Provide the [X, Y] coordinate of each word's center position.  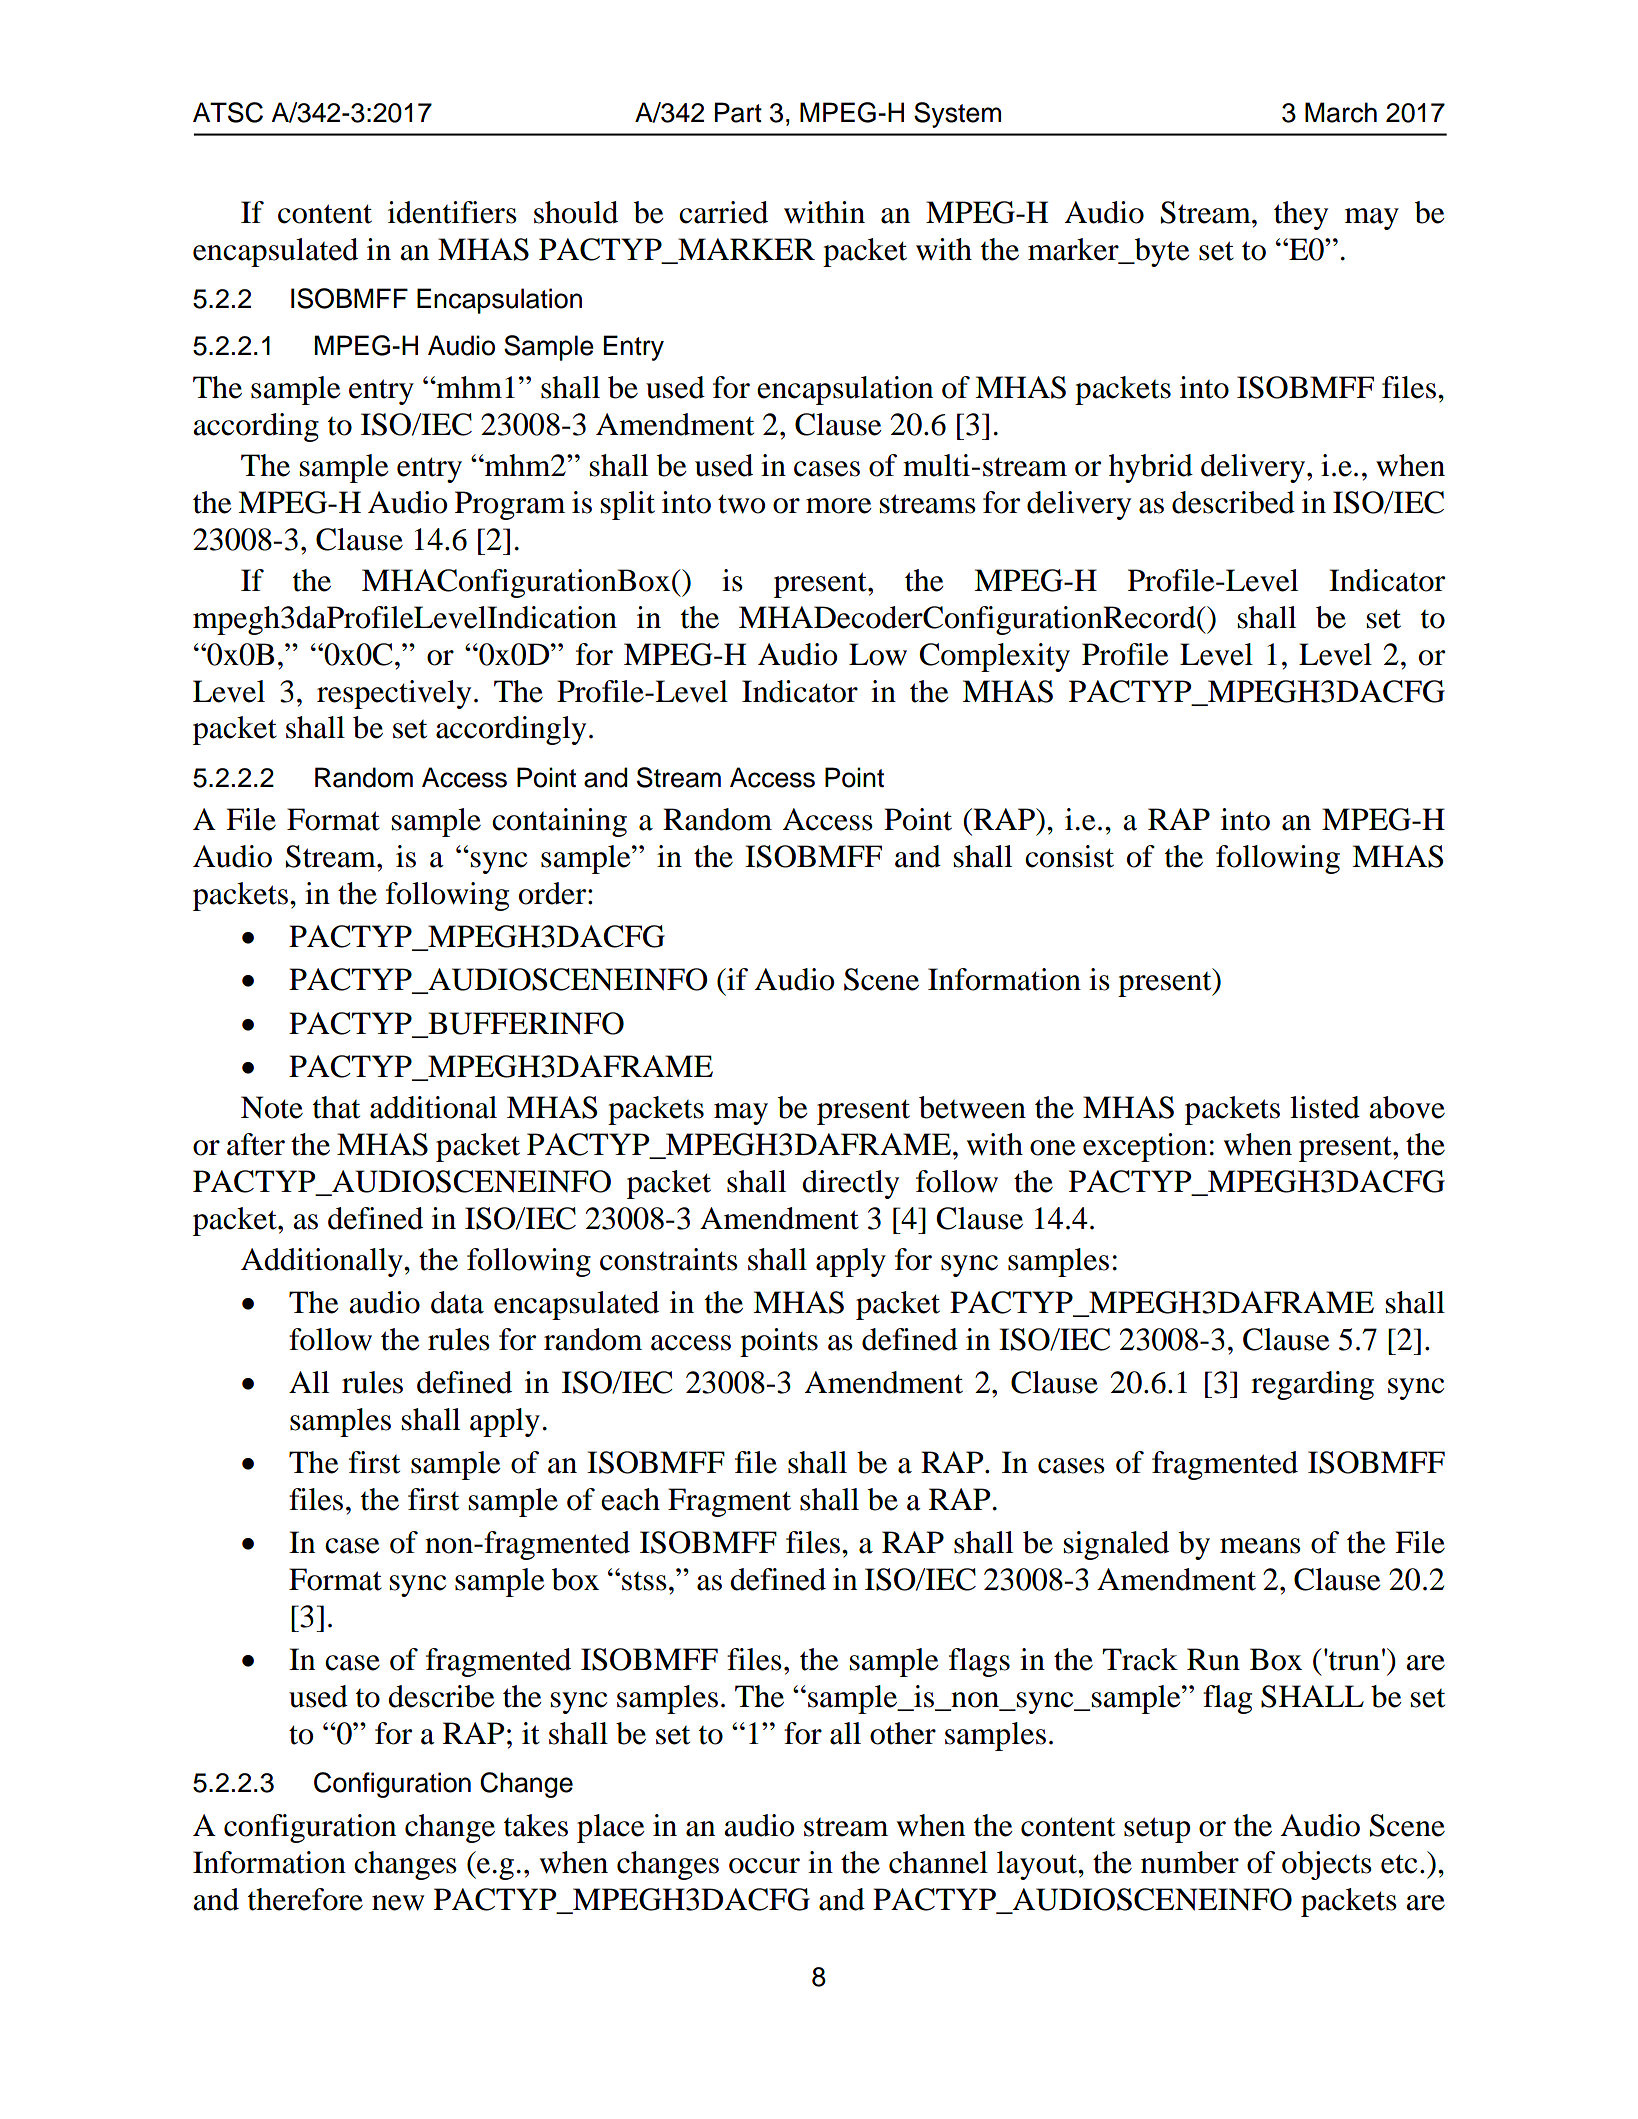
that [336, 1107]
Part [738, 112]
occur [764, 1866]
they [1301, 215]
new [398, 1903]
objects [1327, 1865]
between [972, 1107]
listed [1325, 1107]
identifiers [452, 212]
